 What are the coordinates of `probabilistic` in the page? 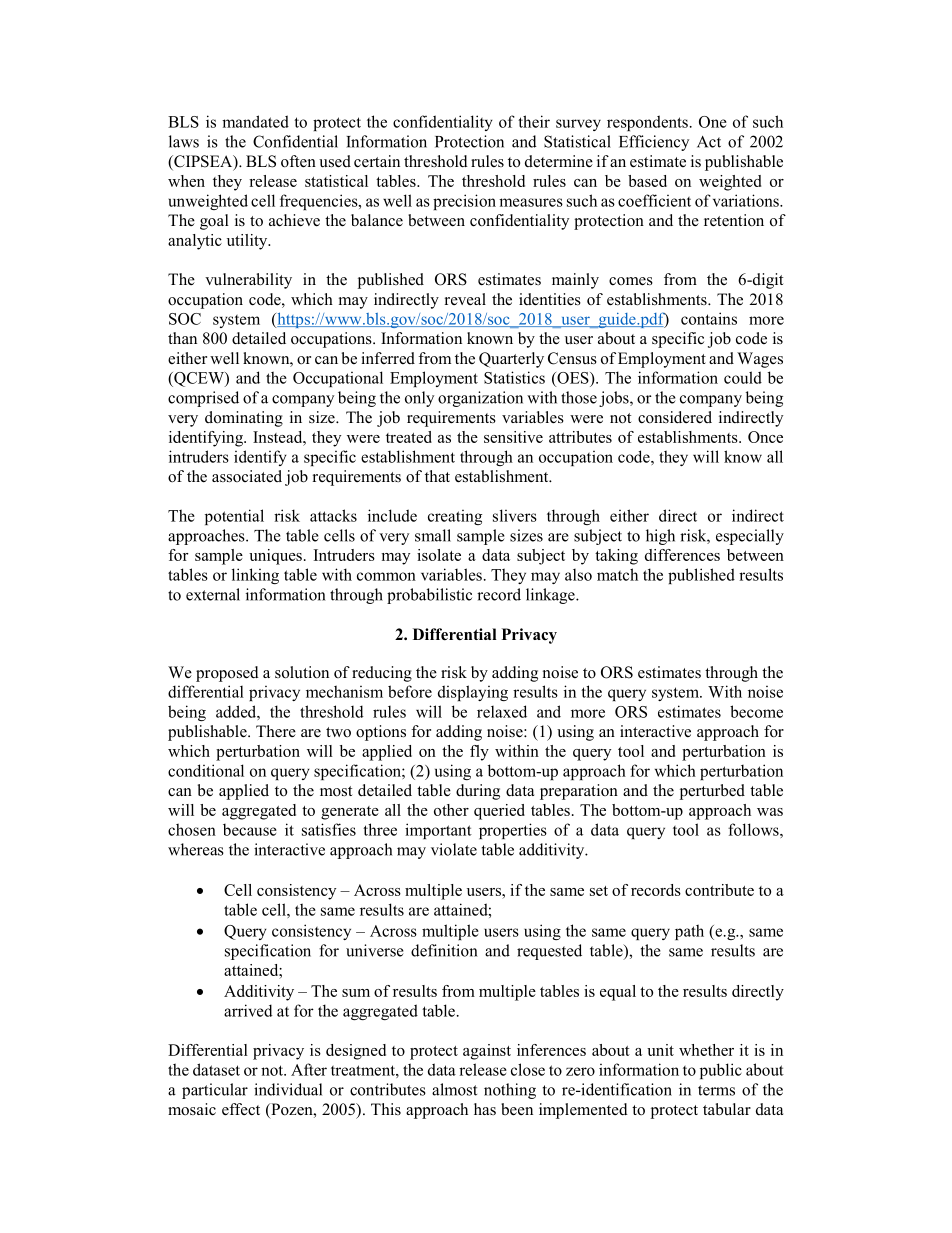 It's located at (429, 596).
